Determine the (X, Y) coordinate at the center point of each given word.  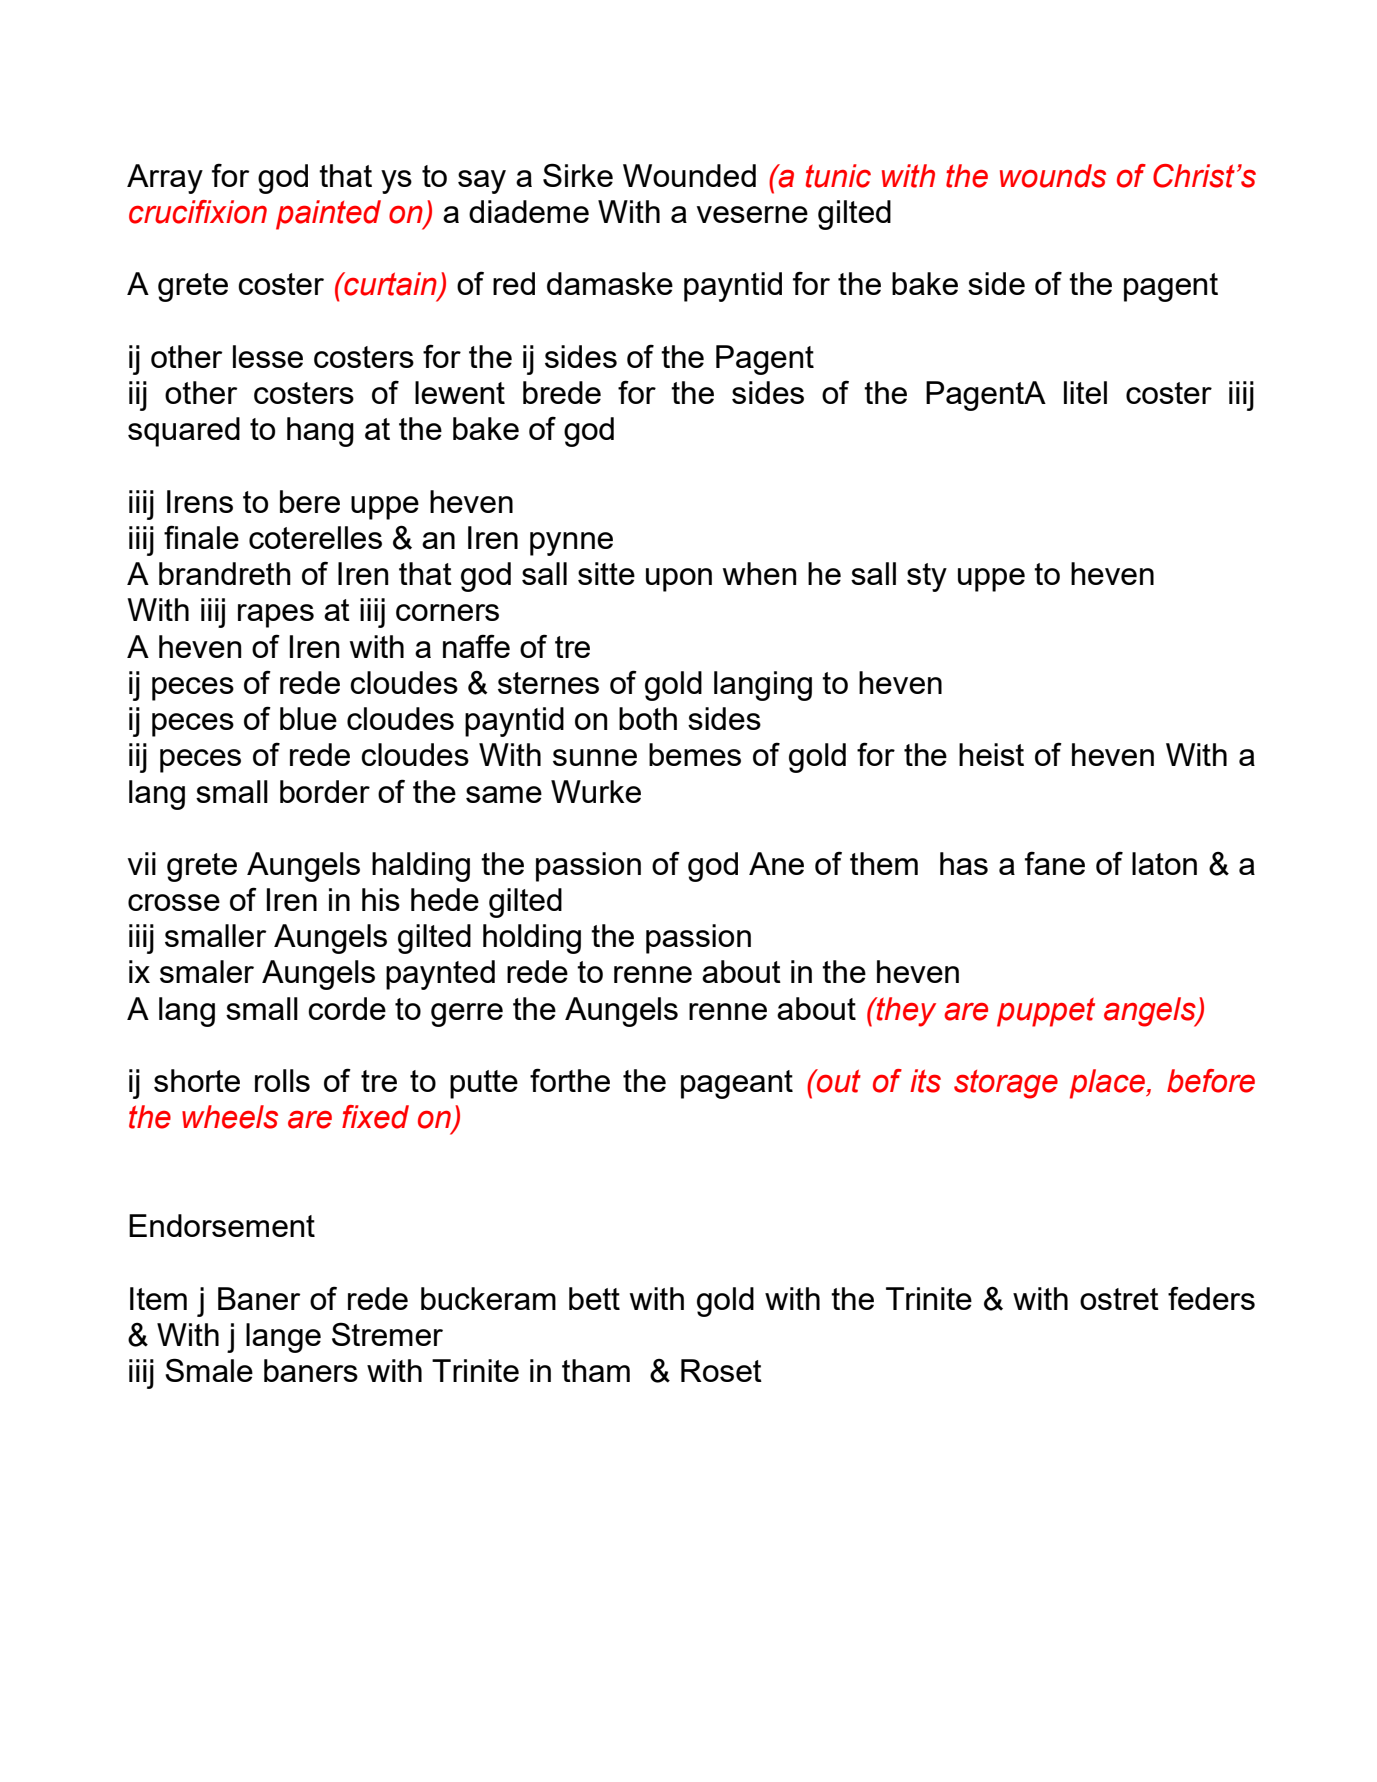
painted (328, 215)
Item (158, 1298)
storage (1006, 1084)
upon (679, 580)
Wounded (689, 175)
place (1108, 1084)
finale (201, 537)
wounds (1053, 176)
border (325, 791)
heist (991, 754)
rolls (282, 1080)
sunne (595, 757)
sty (927, 577)
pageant (737, 1084)
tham (596, 1370)
